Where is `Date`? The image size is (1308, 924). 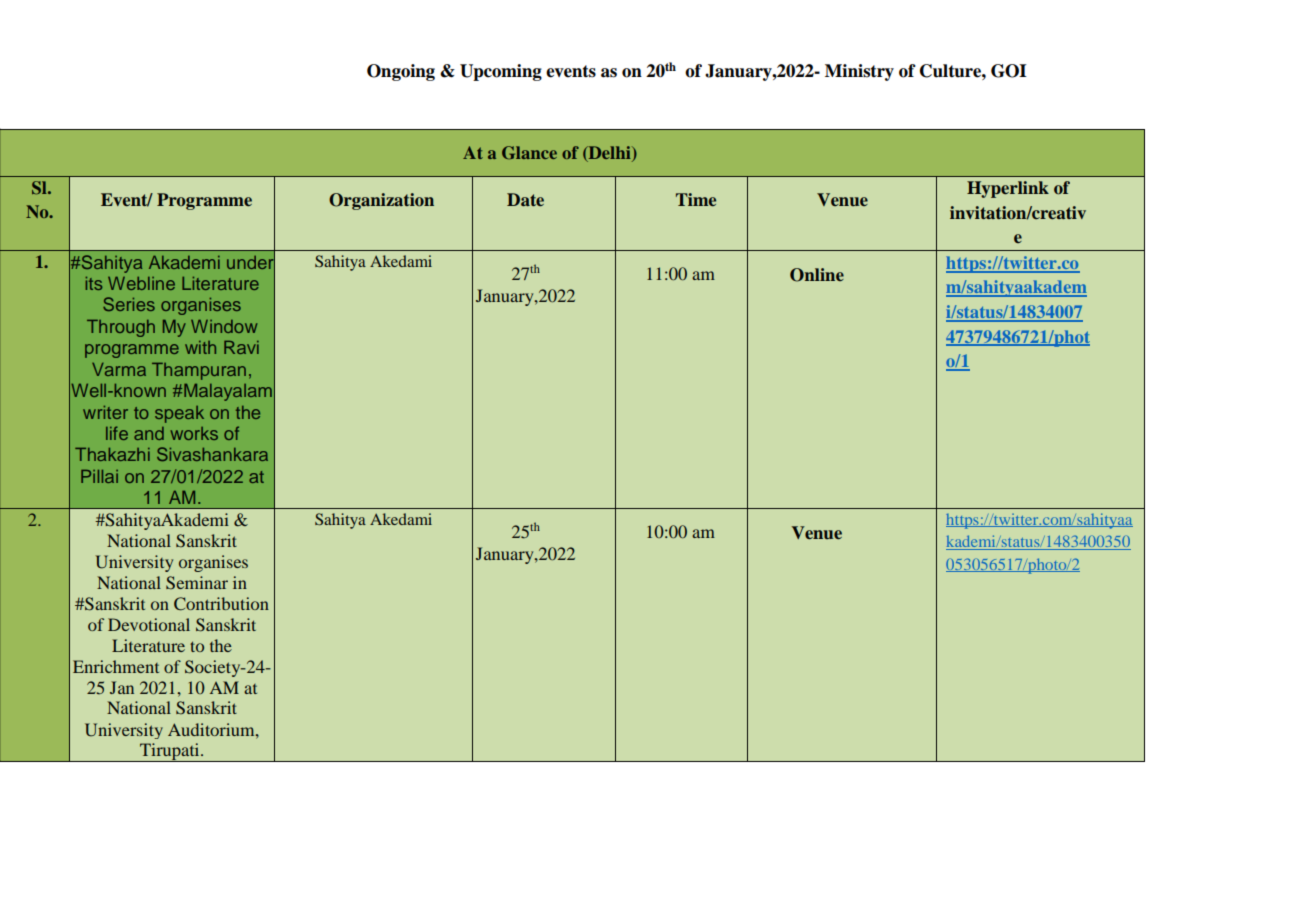 Date is located at coordinates (525, 200).
